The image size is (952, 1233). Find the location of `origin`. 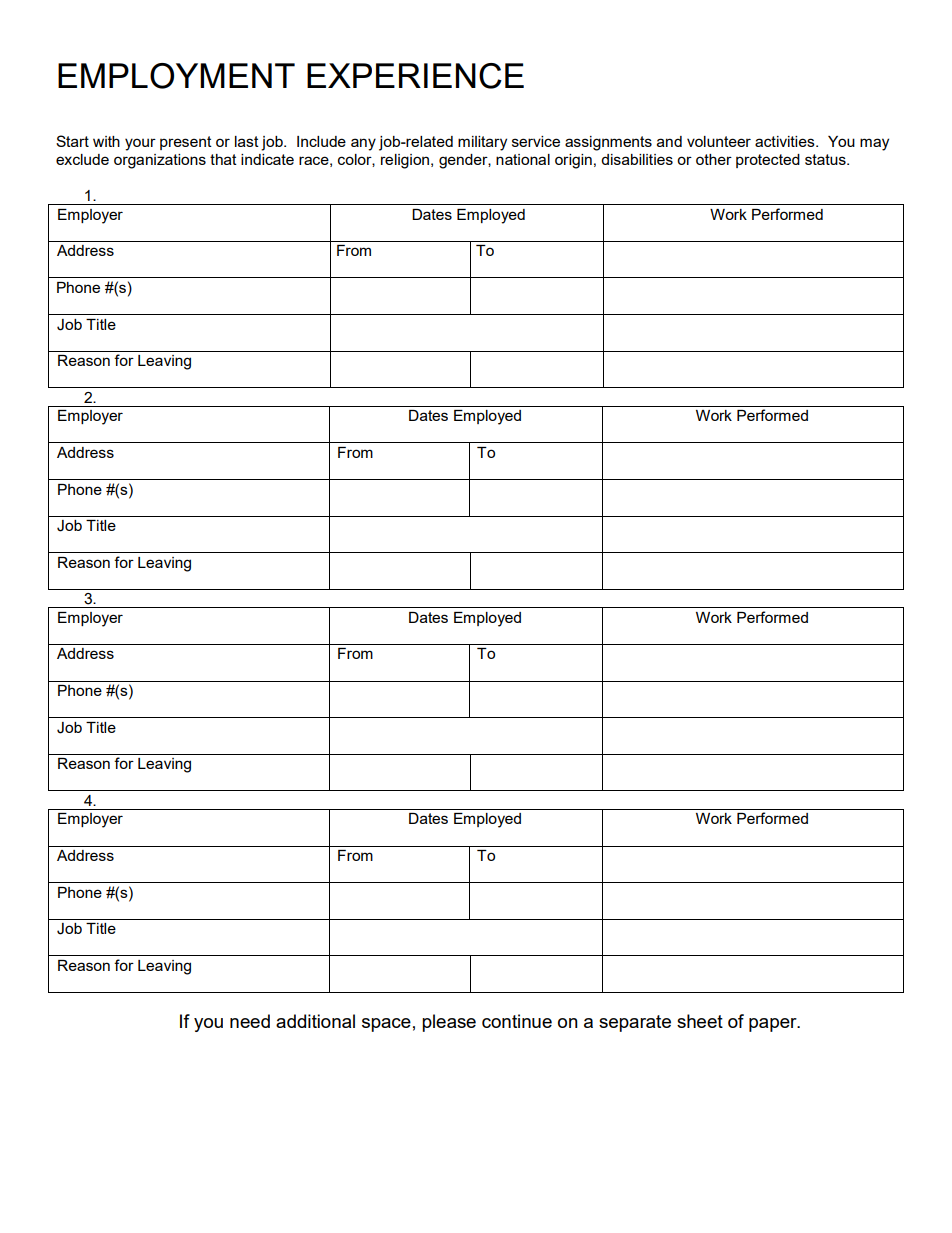

origin is located at coordinates (573, 161).
